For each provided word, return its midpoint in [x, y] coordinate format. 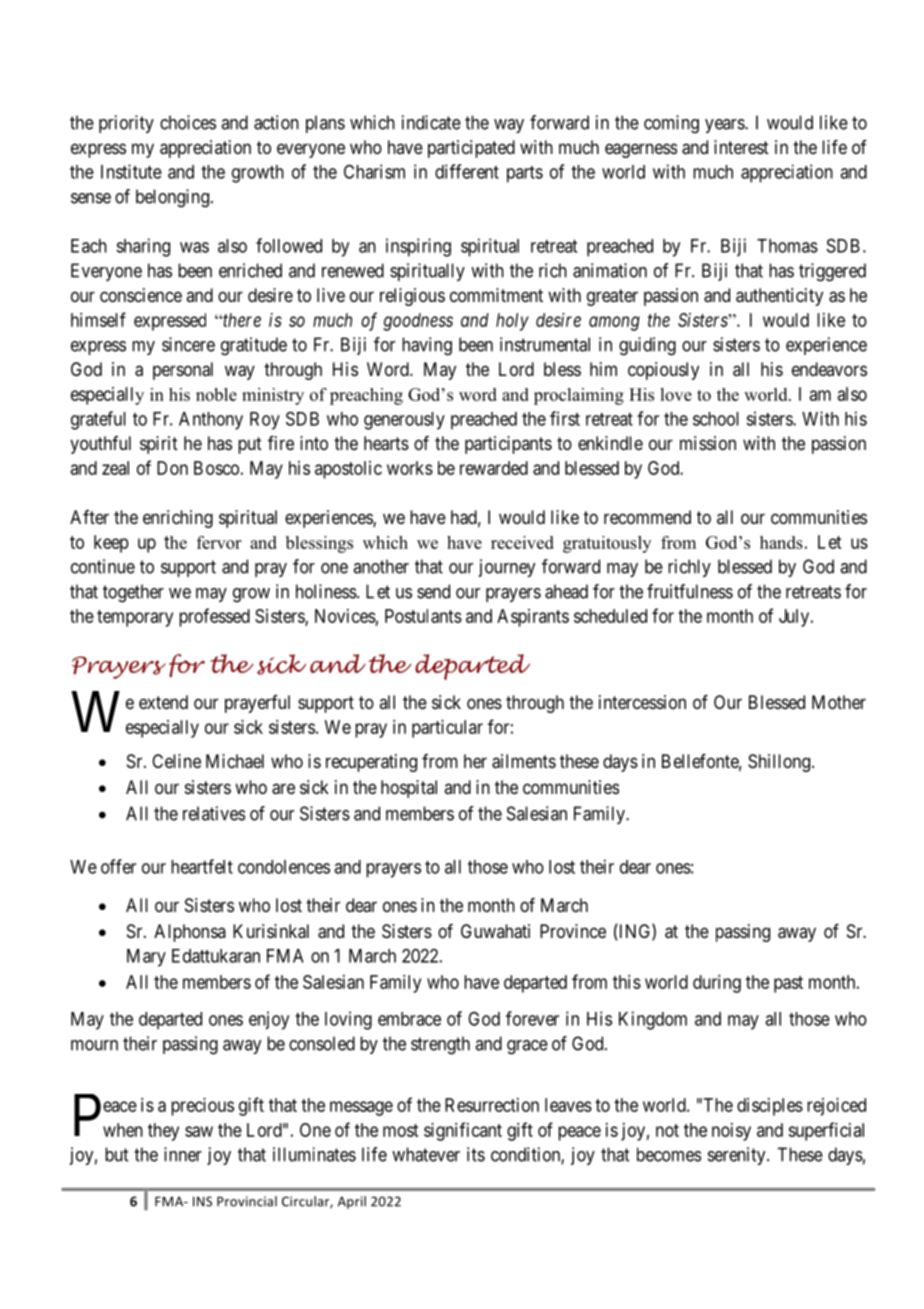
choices [188, 122]
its [476, 1154]
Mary [146, 958]
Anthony [211, 421]
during [717, 984]
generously [404, 421]
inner [183, 1154]
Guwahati [495, 931]
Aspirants [533, 618]
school [716, 419]
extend [163, 702]
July [795, 618]
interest [741, 147]
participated [471, 149]
